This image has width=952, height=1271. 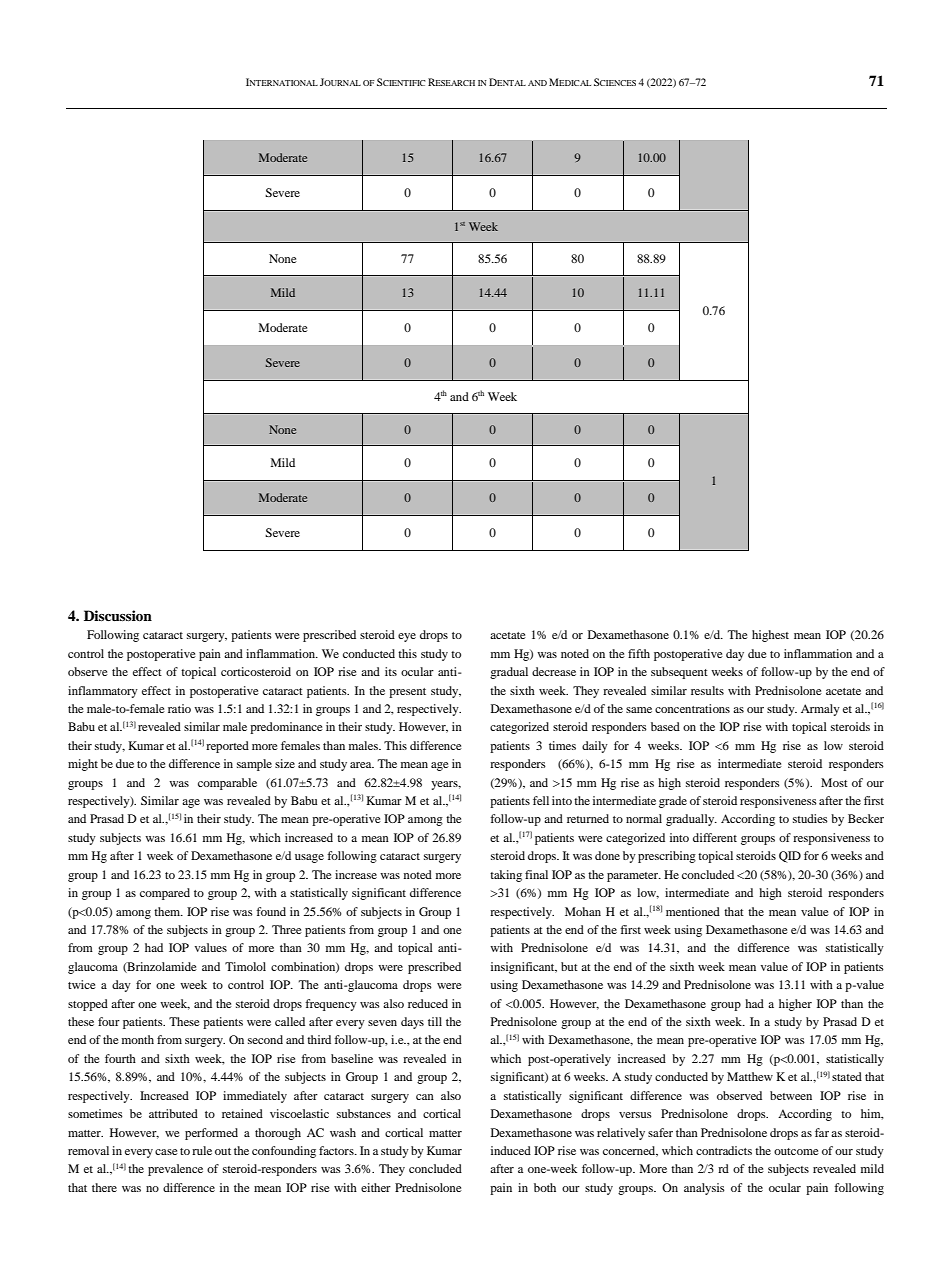 I want to click on subsequent, so click(x=679, y=673).
